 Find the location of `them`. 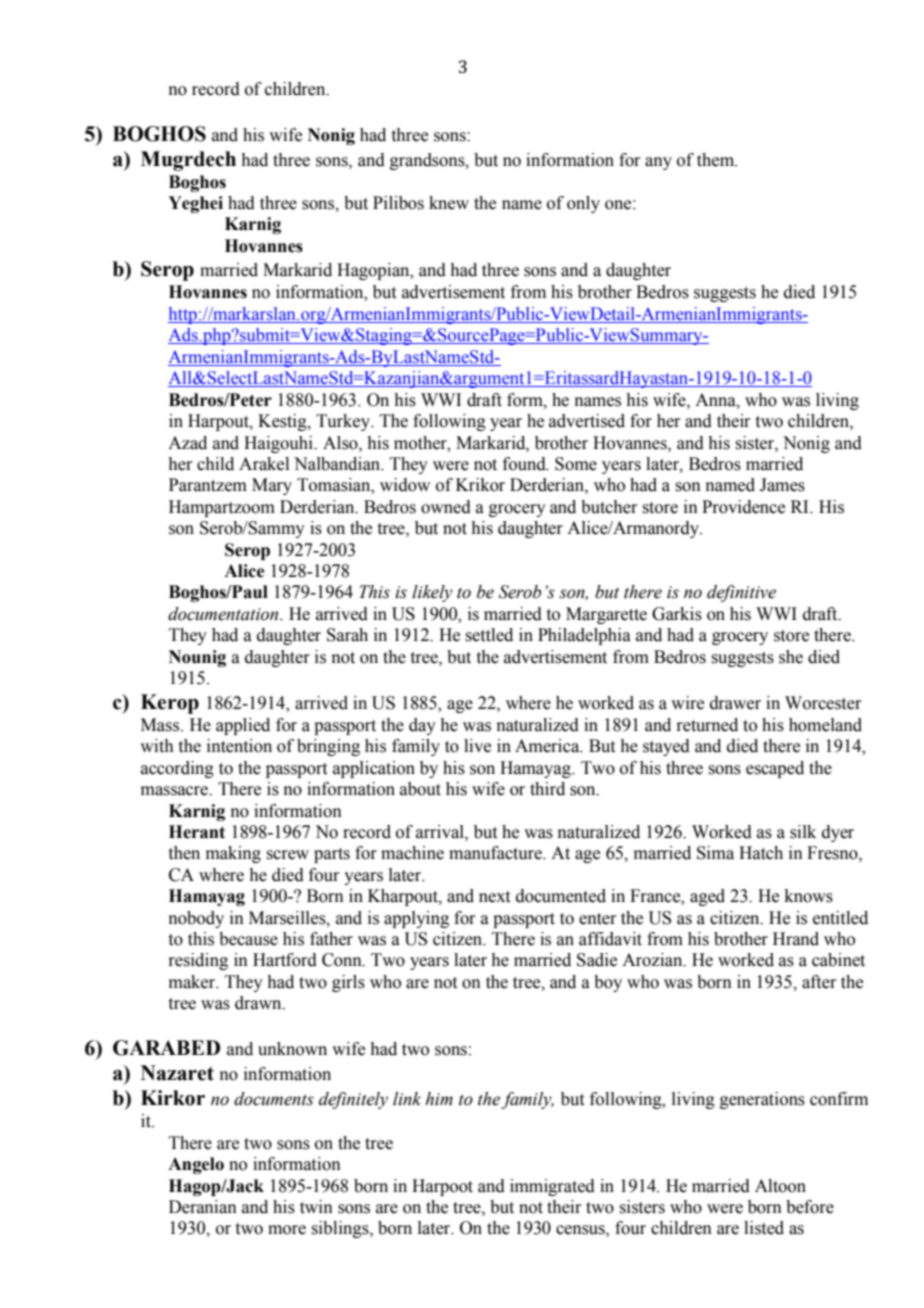

them is located at coordinates (717, 160).
